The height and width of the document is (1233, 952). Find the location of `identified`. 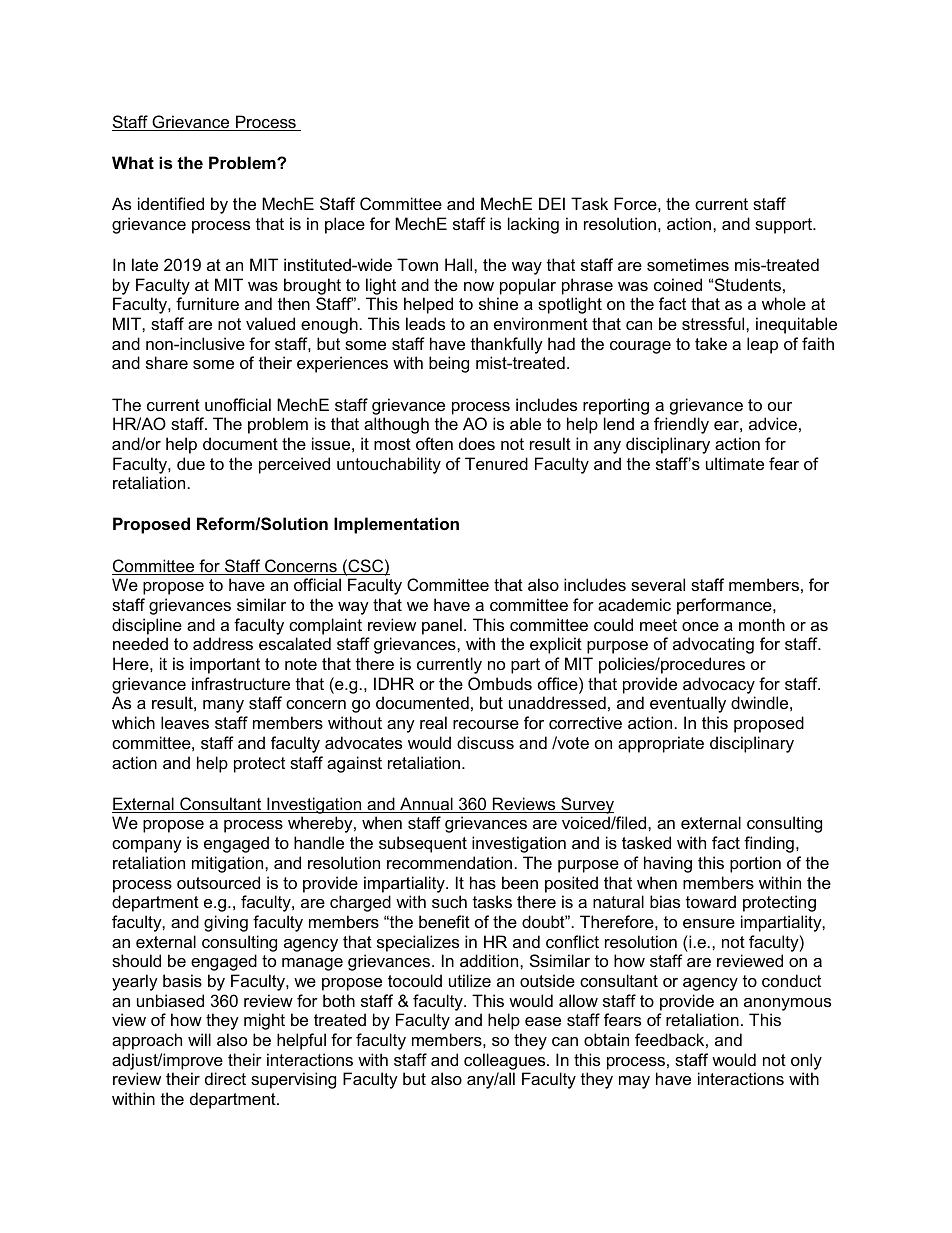

identified is located at coordinates (171, 203).
